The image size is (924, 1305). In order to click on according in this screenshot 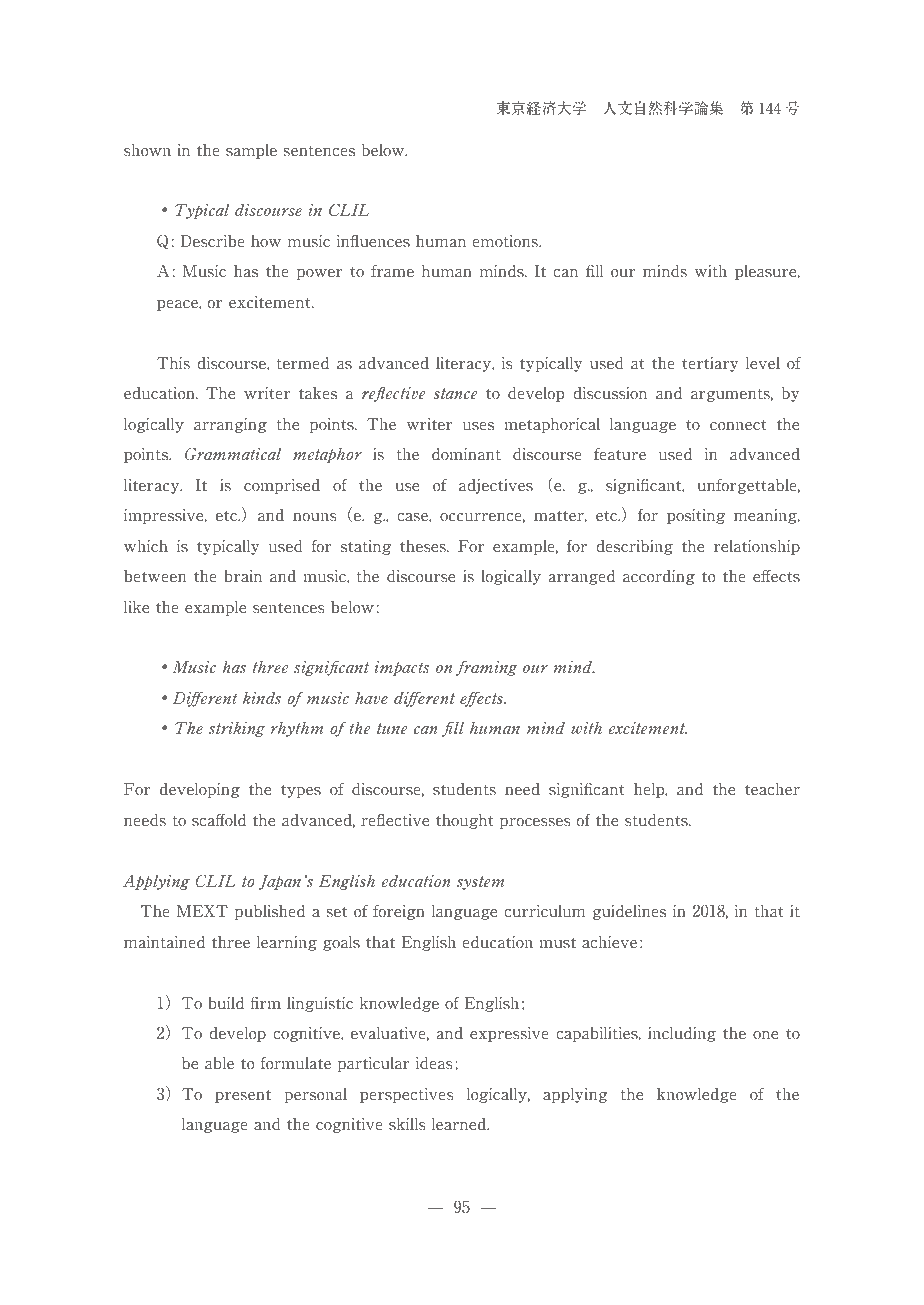, I will do `click(659, 577)`.
